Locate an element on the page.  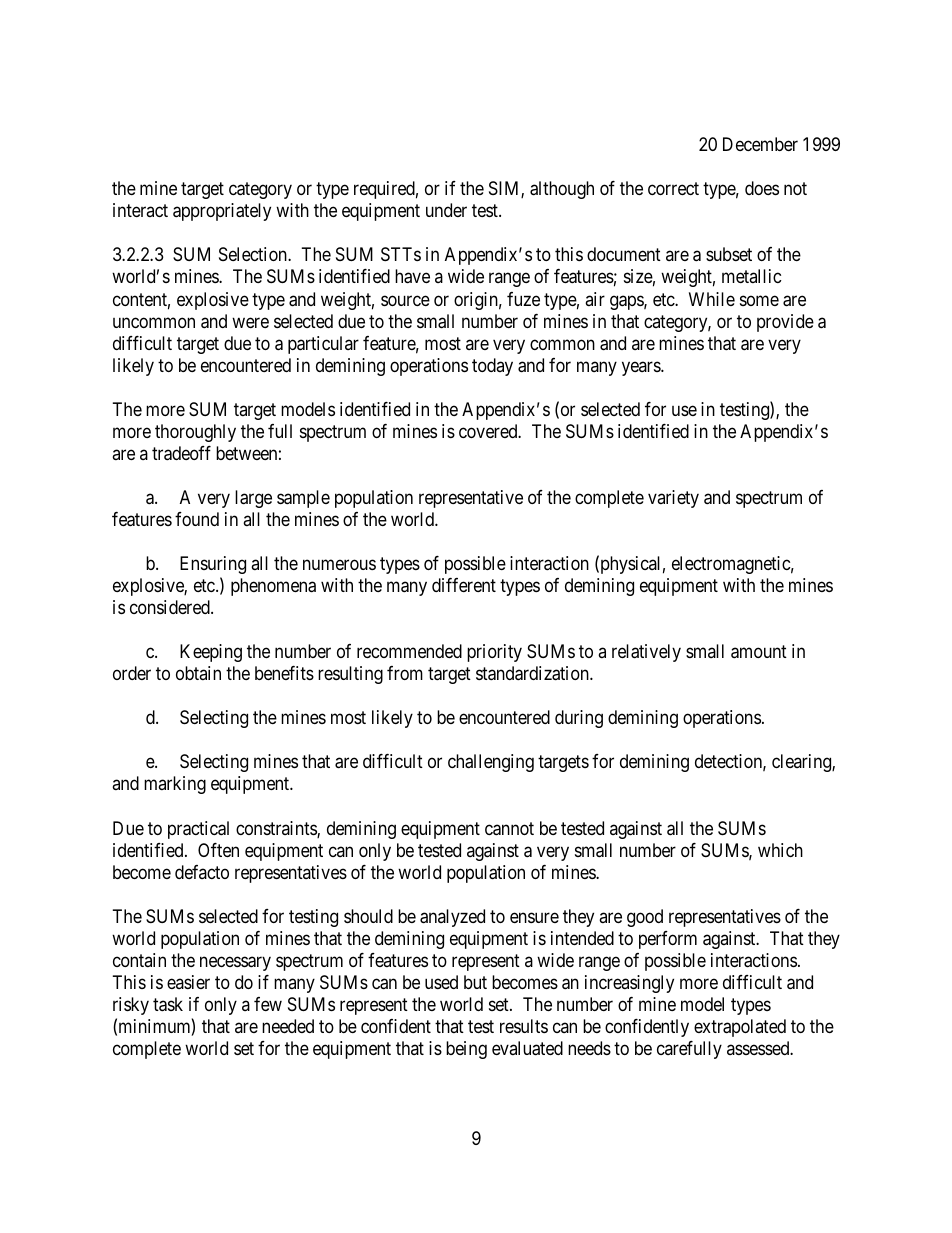
challenging is located at coordinates (491, 763).
